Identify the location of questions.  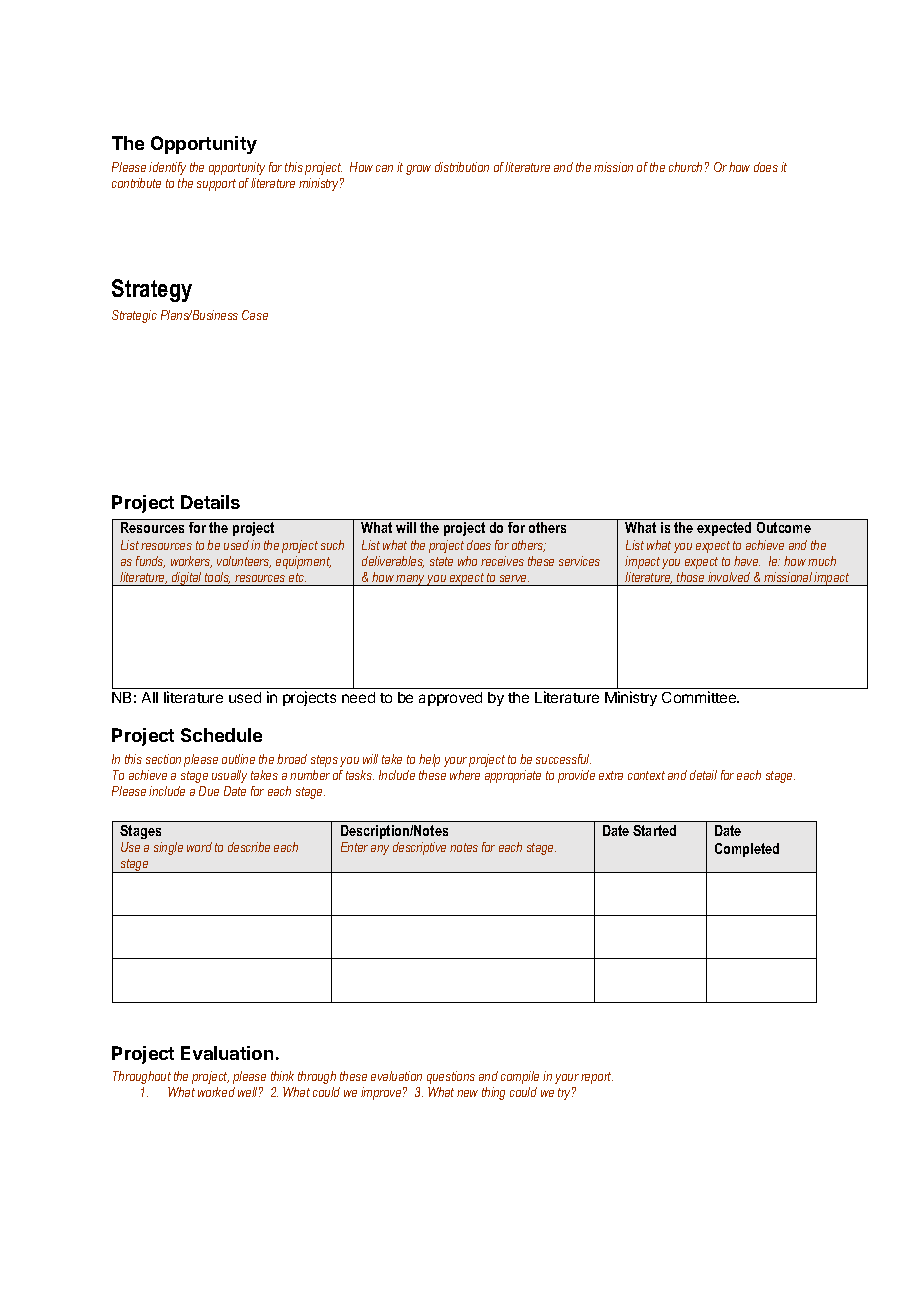
(451, 1077).
